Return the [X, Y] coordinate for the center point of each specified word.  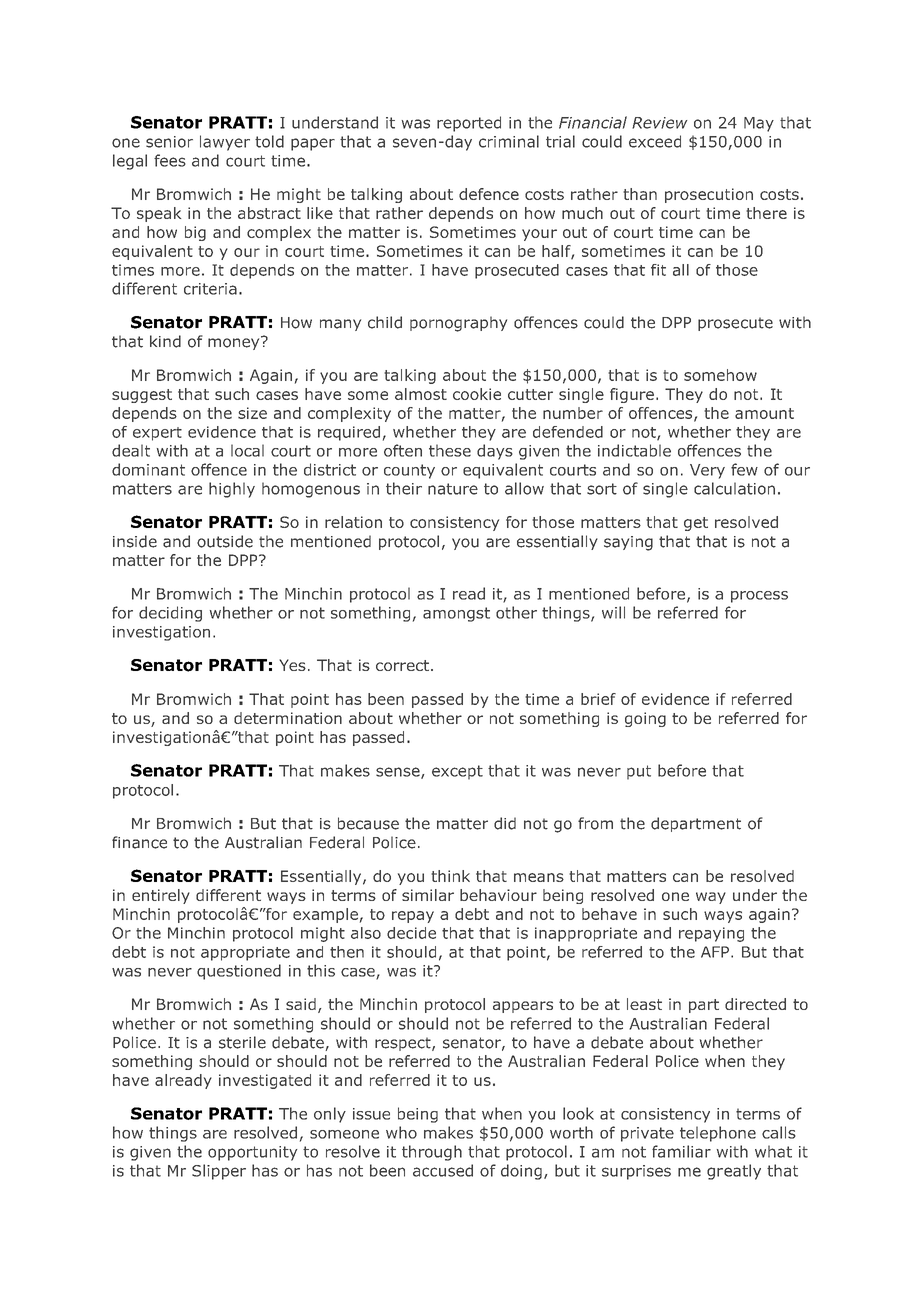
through [432, 1153]
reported [469, 124]
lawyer [225, 143]
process [759, 597]
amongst [456, 614]
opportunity [252, 1153]
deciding [170, 614]
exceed [655, 141]
